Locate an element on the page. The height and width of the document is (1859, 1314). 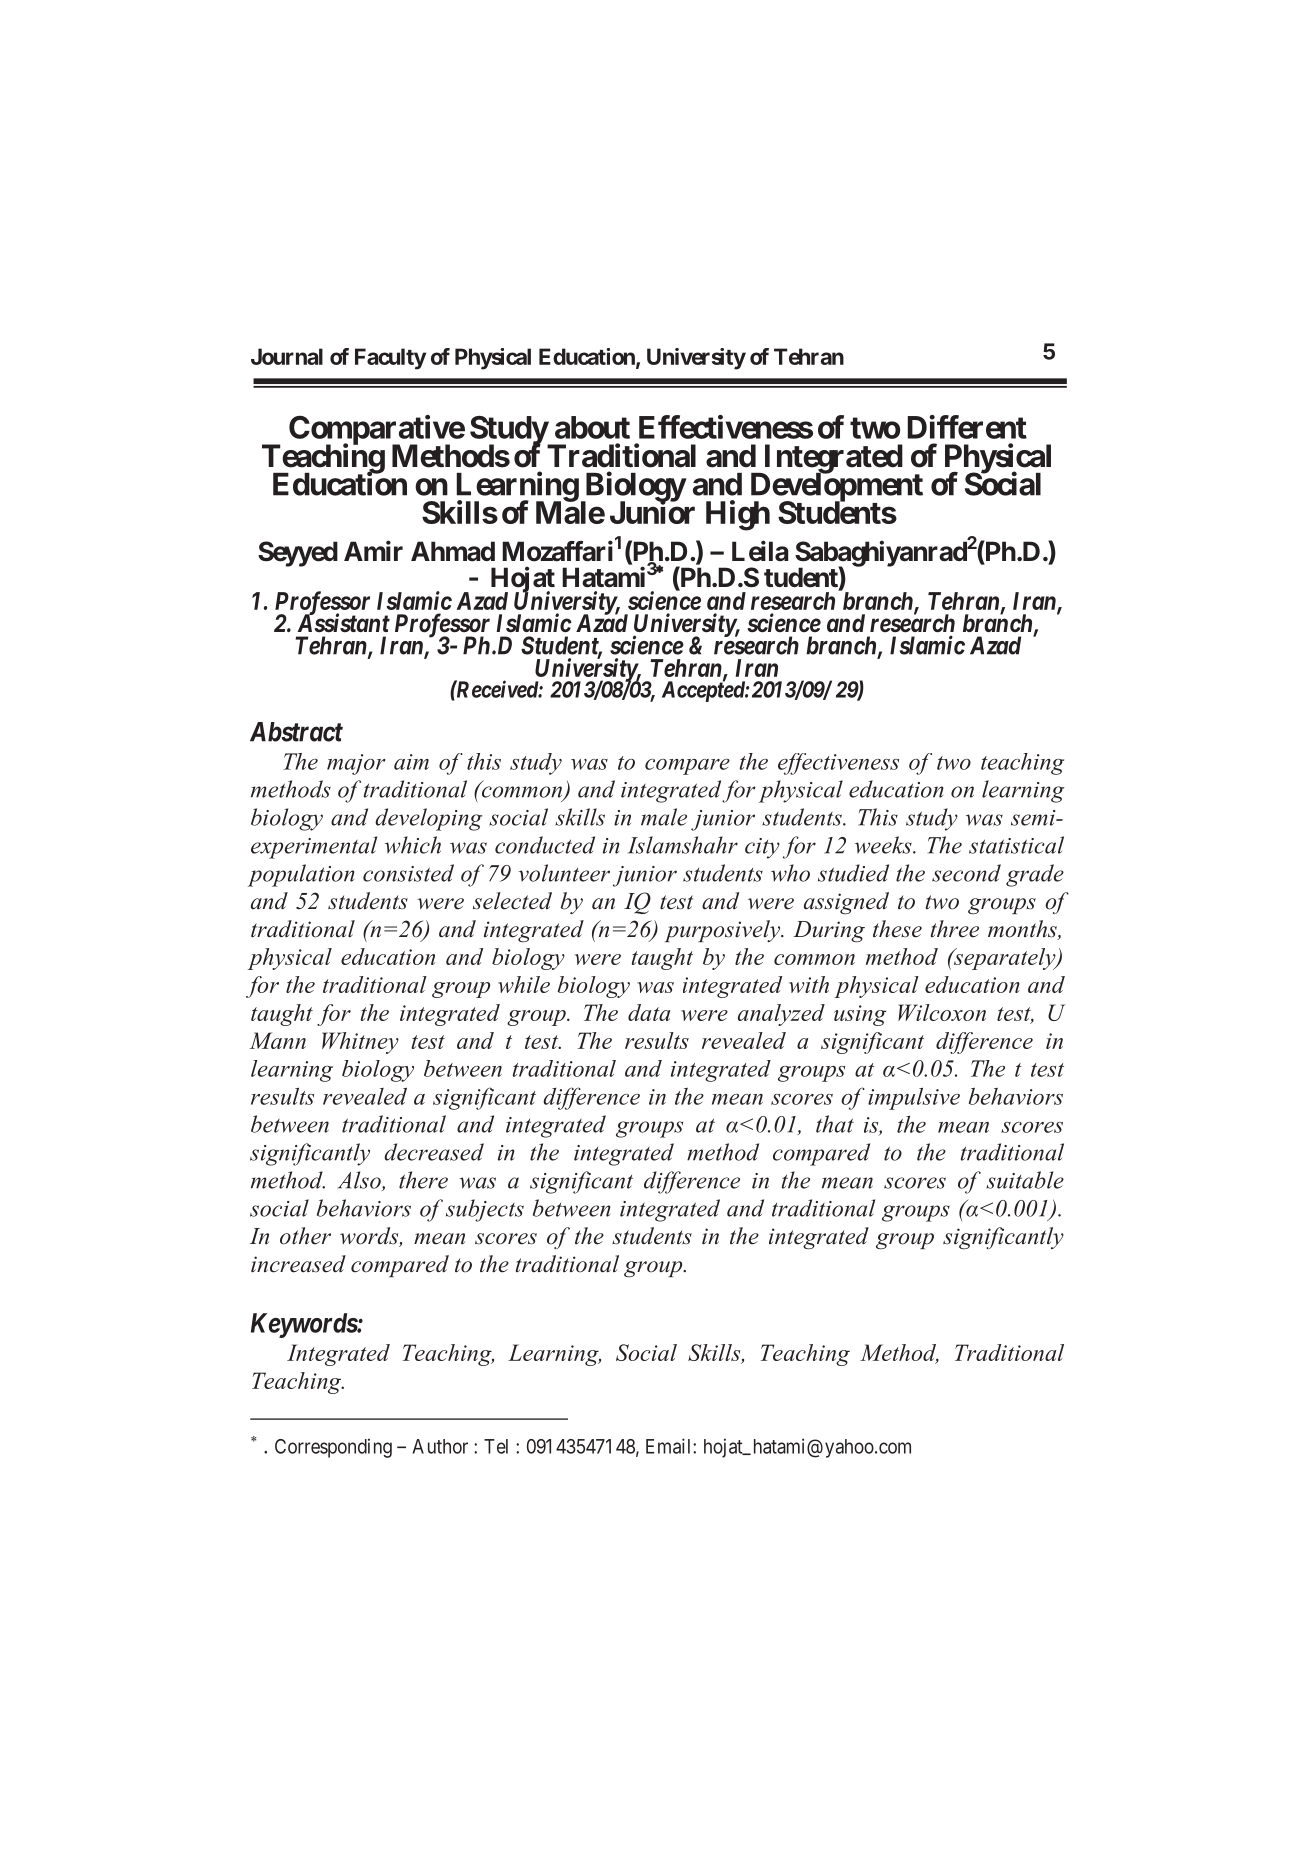
weeks is located at coordinates (884, 845).
